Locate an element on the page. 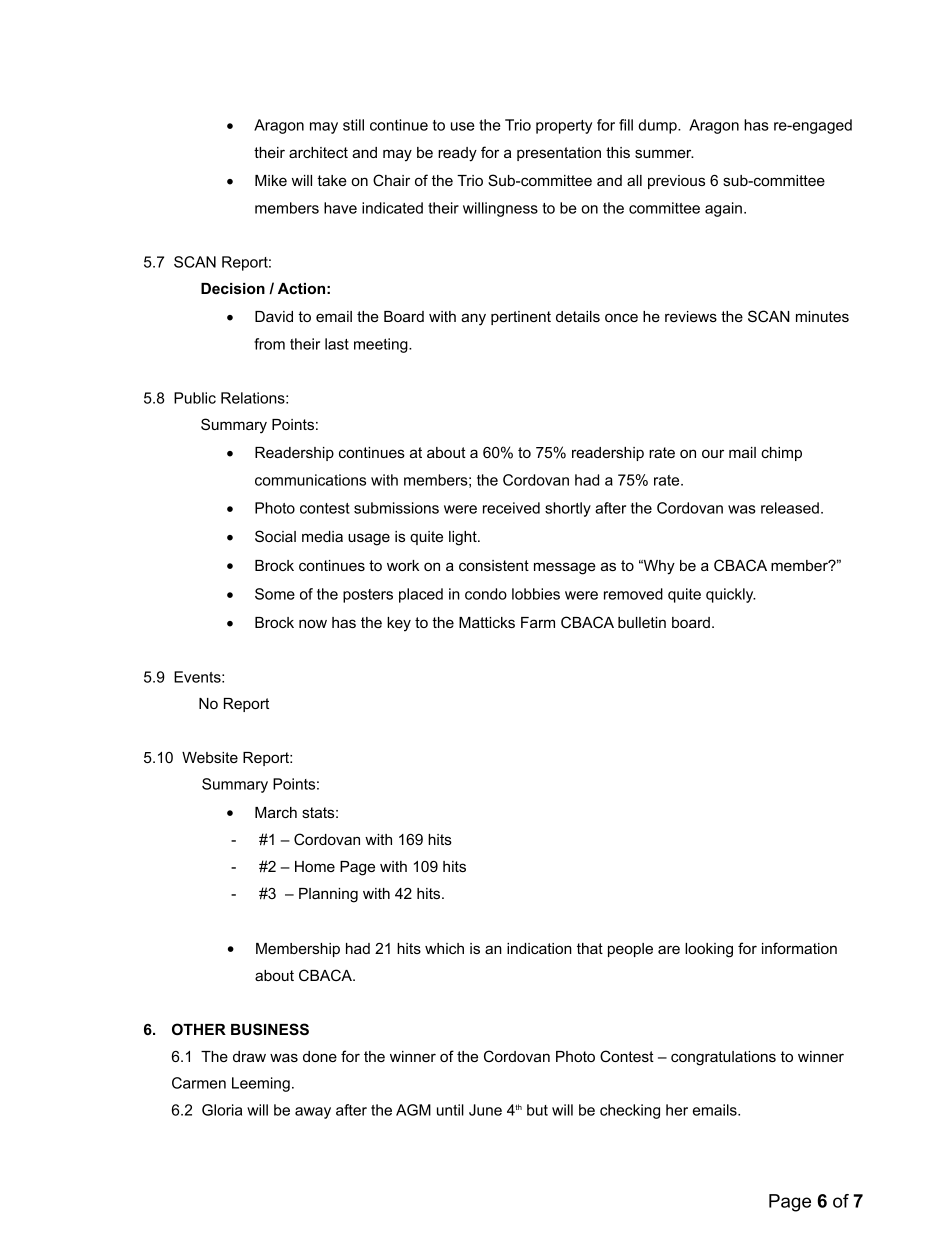  communications is located at coordinates (310, 480).
